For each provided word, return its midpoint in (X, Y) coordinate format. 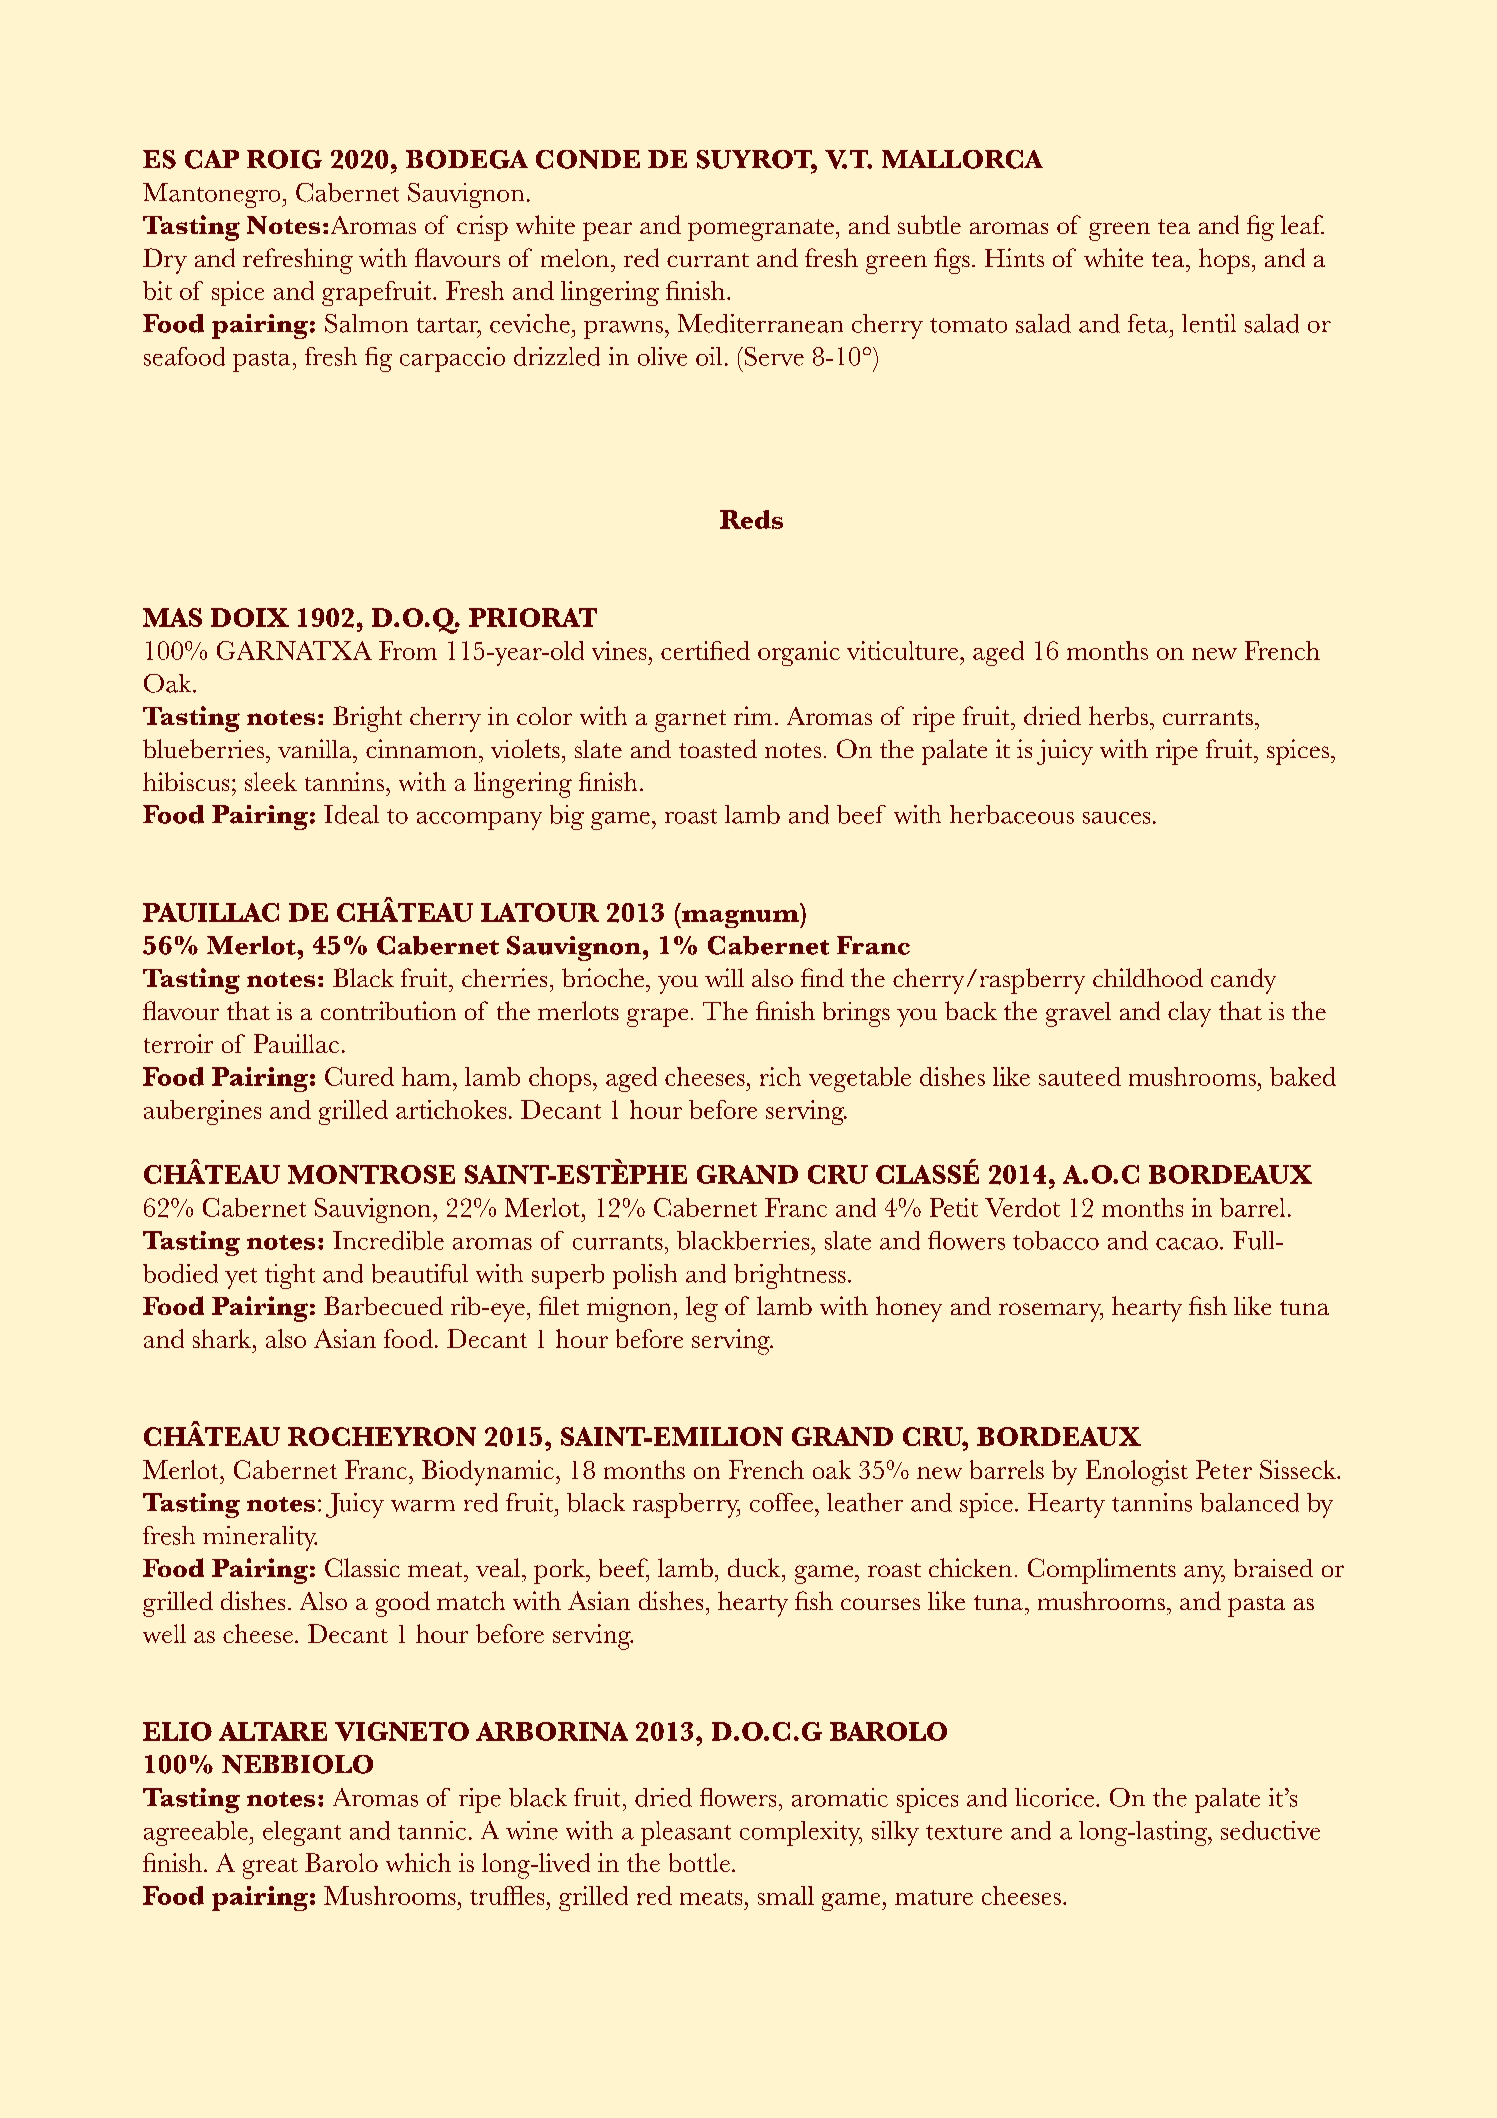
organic (799, 653)
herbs (1118, 715)
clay (1189, 1014)
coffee (781, 1502)
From (408, 650)
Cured (359, 1076)
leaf (1302, 224)
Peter (1224, 1469)
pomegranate (761, 230)
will (724, 977)
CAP (212, 159)
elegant (302, 1833)
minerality (260, 1538)
